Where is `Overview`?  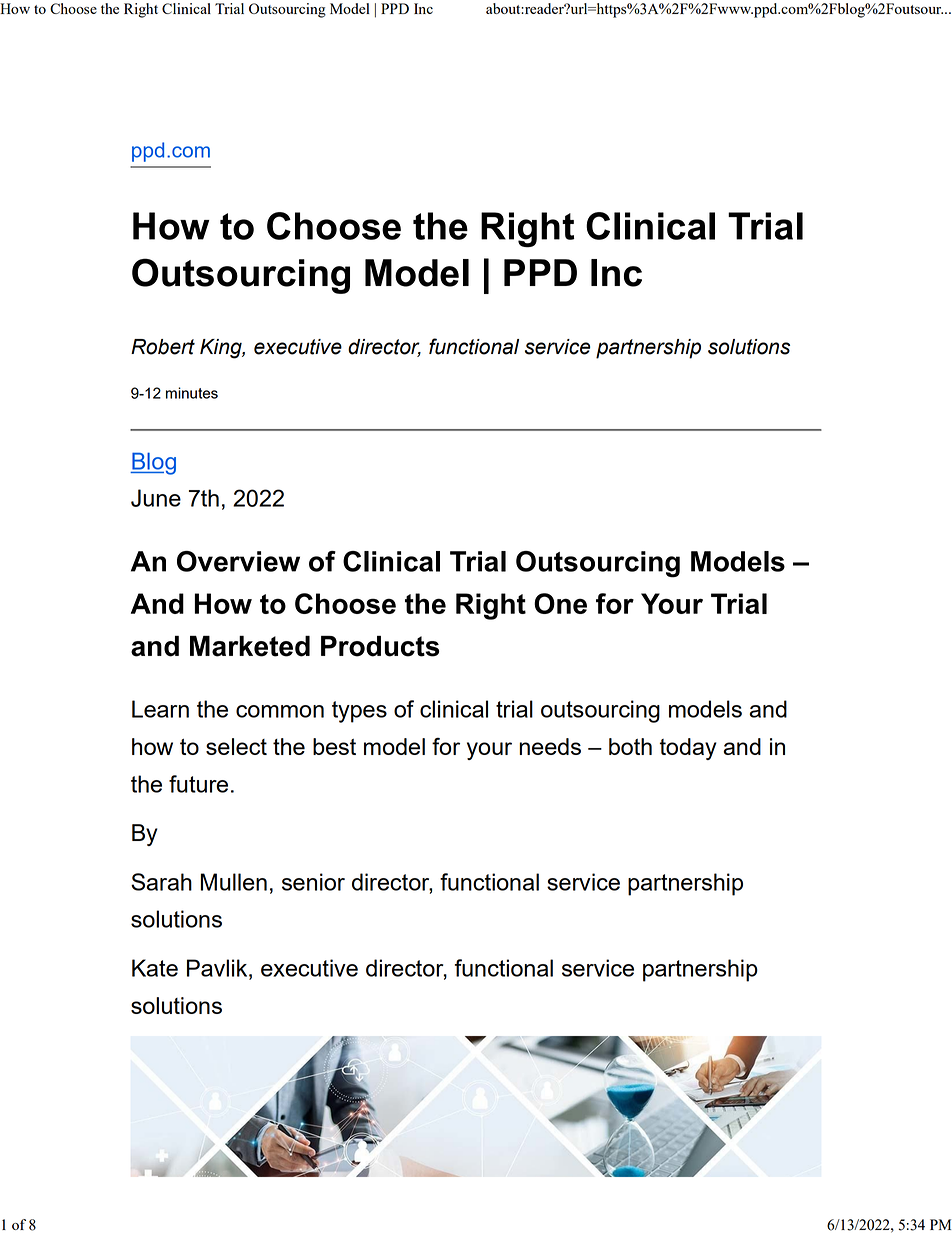
Overview is located at coordinates (238, 561).
